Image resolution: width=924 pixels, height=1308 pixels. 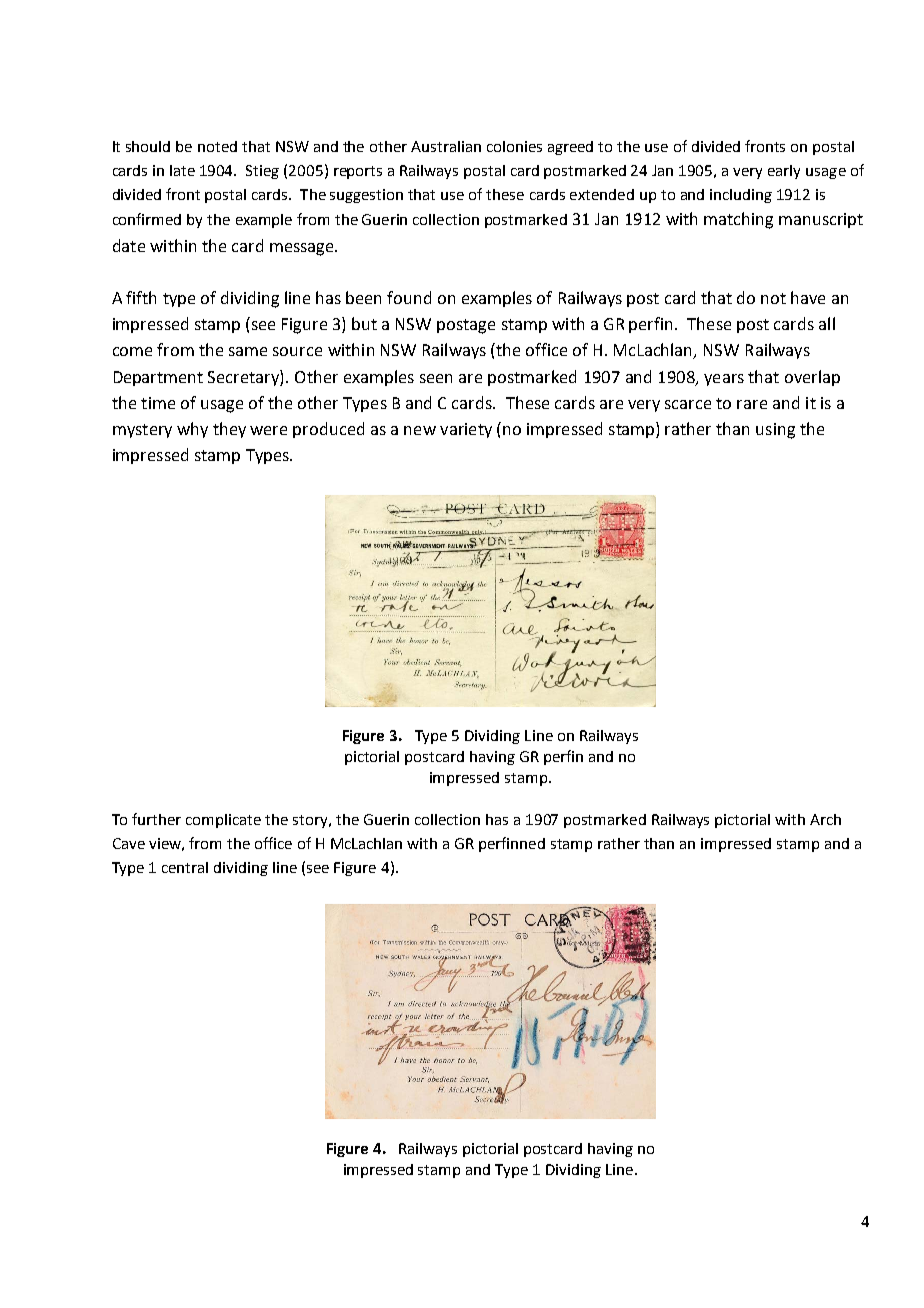 I want to click on late, so click(x=182, y=170).
